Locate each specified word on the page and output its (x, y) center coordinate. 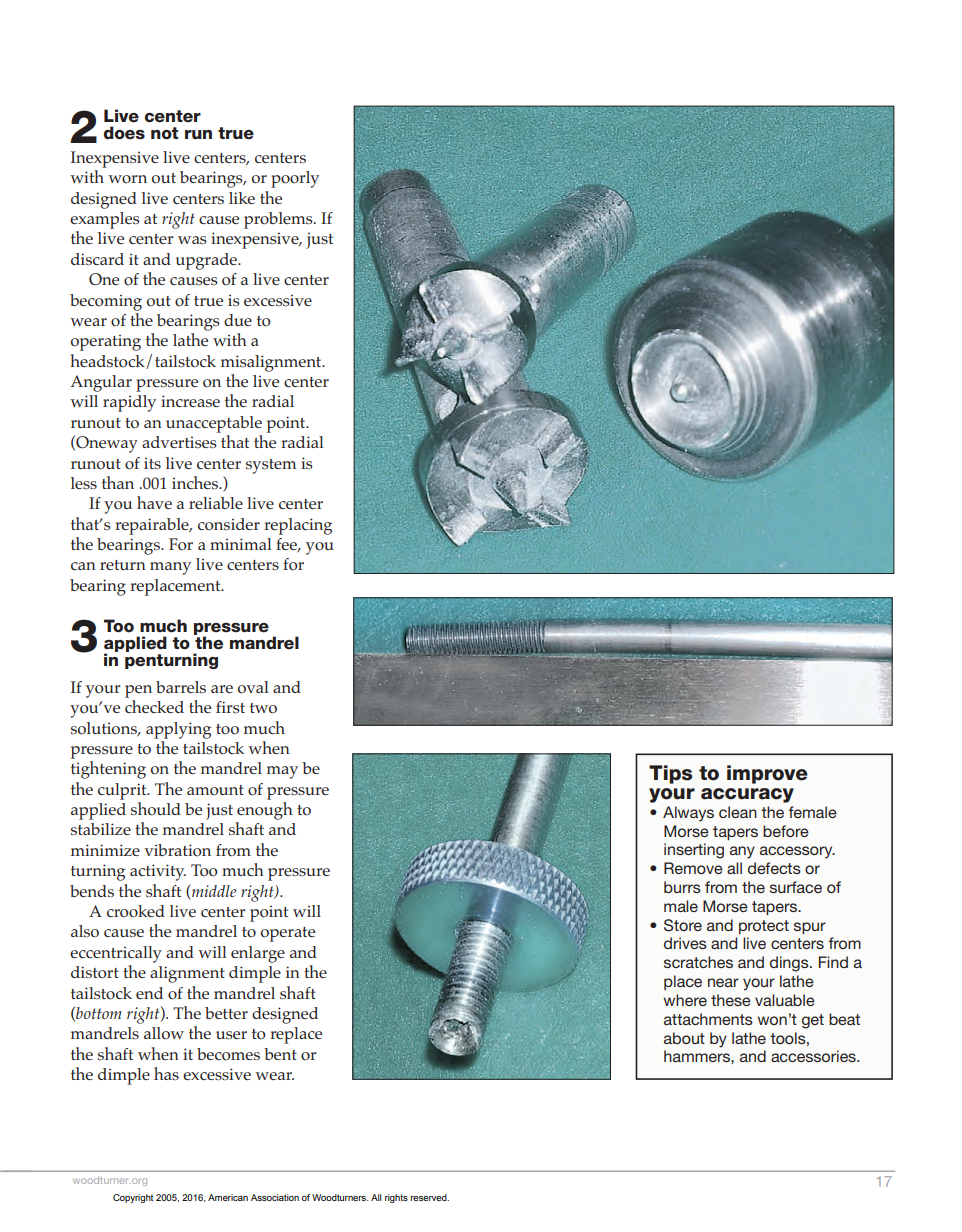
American (228, 1197)
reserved (430, 1197)
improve (767, 774)
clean (738, 812)
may (282, 772)
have (154, 502)
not (164, 133)
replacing (298, 526)
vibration (177, 850)
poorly (295, 179)
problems (279, 220)
